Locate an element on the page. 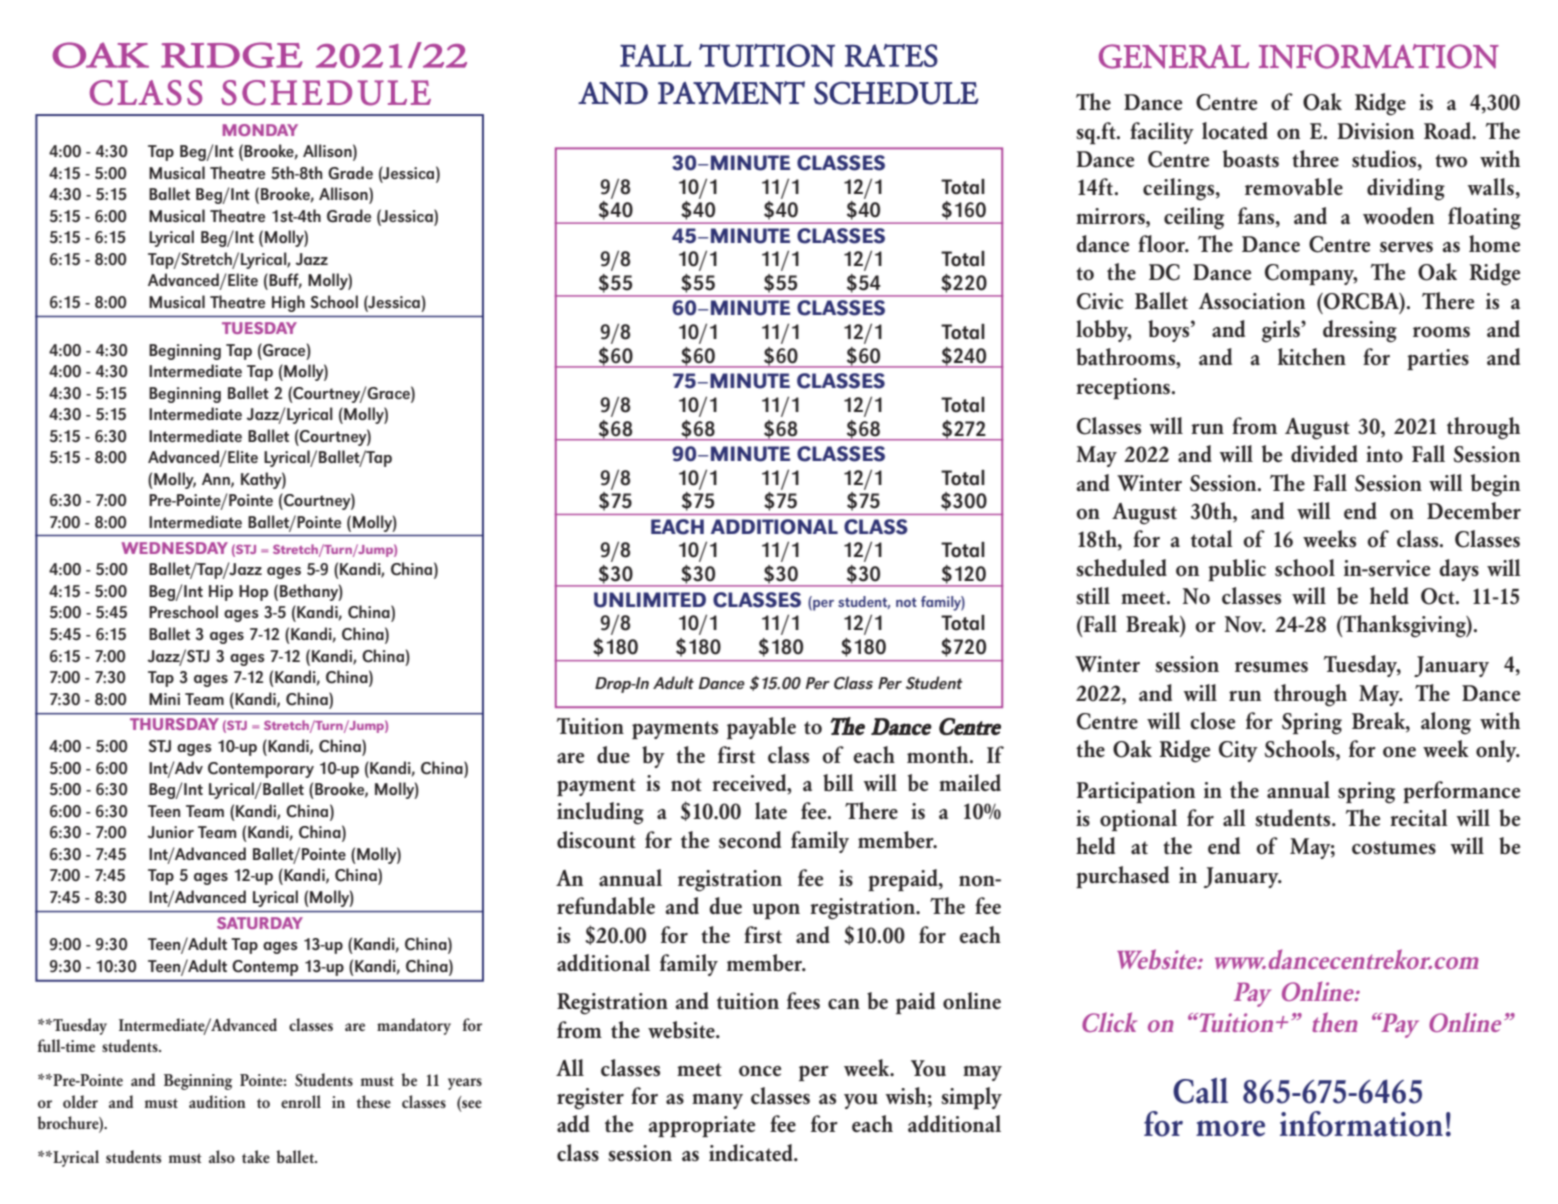 This page has height=1204, width=1558. MONDAY is located at coordinates (260, 130).
